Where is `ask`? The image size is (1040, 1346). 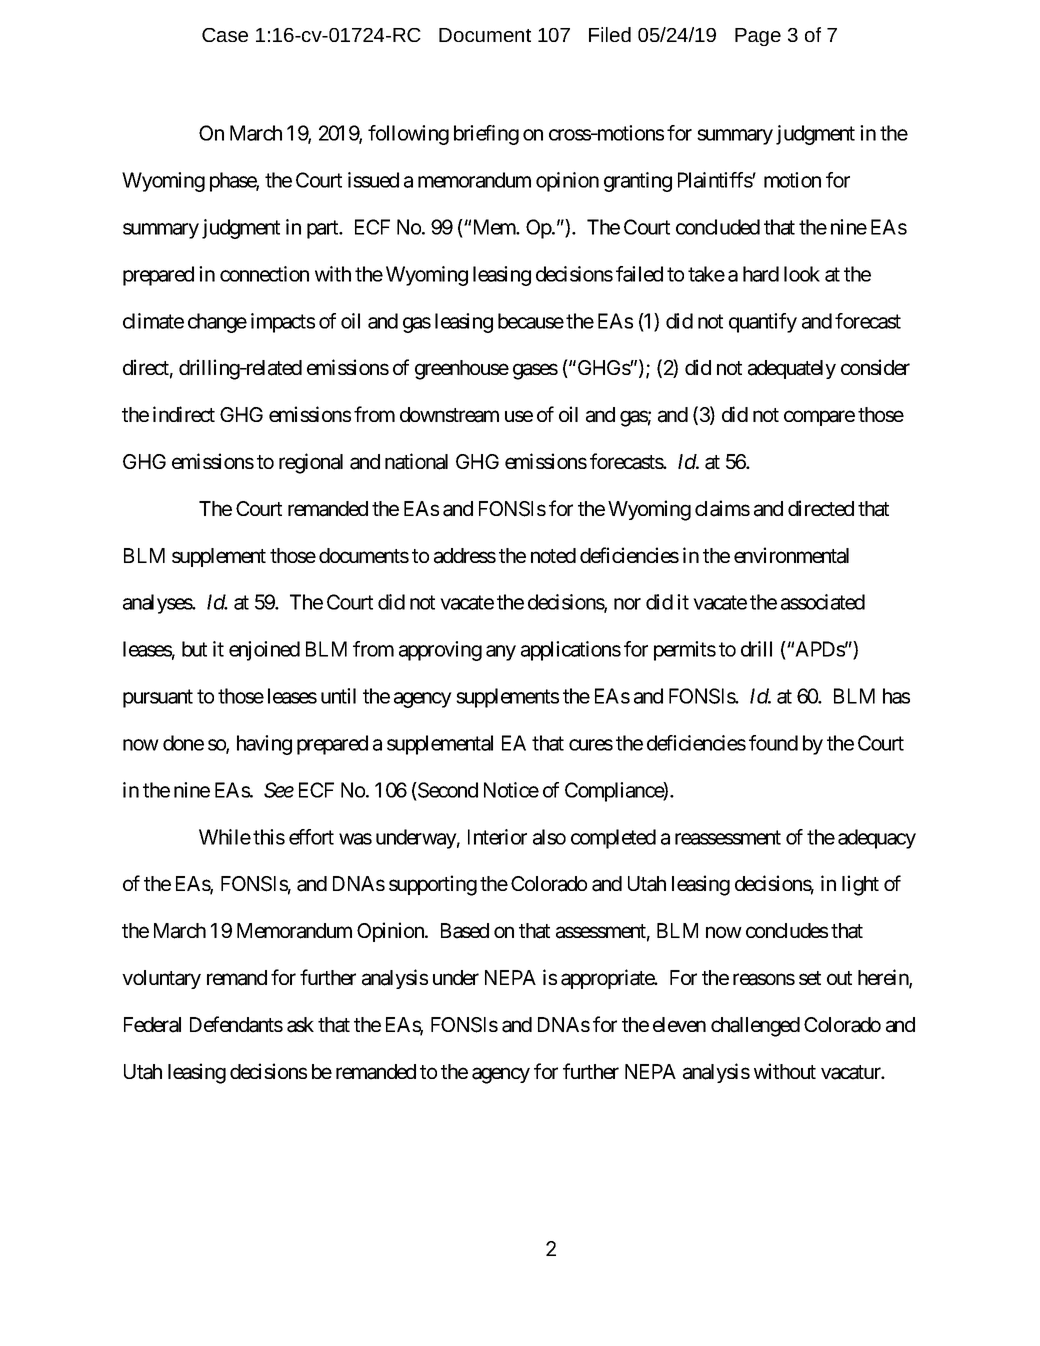 ask is located at coordinates (300, 1025).
